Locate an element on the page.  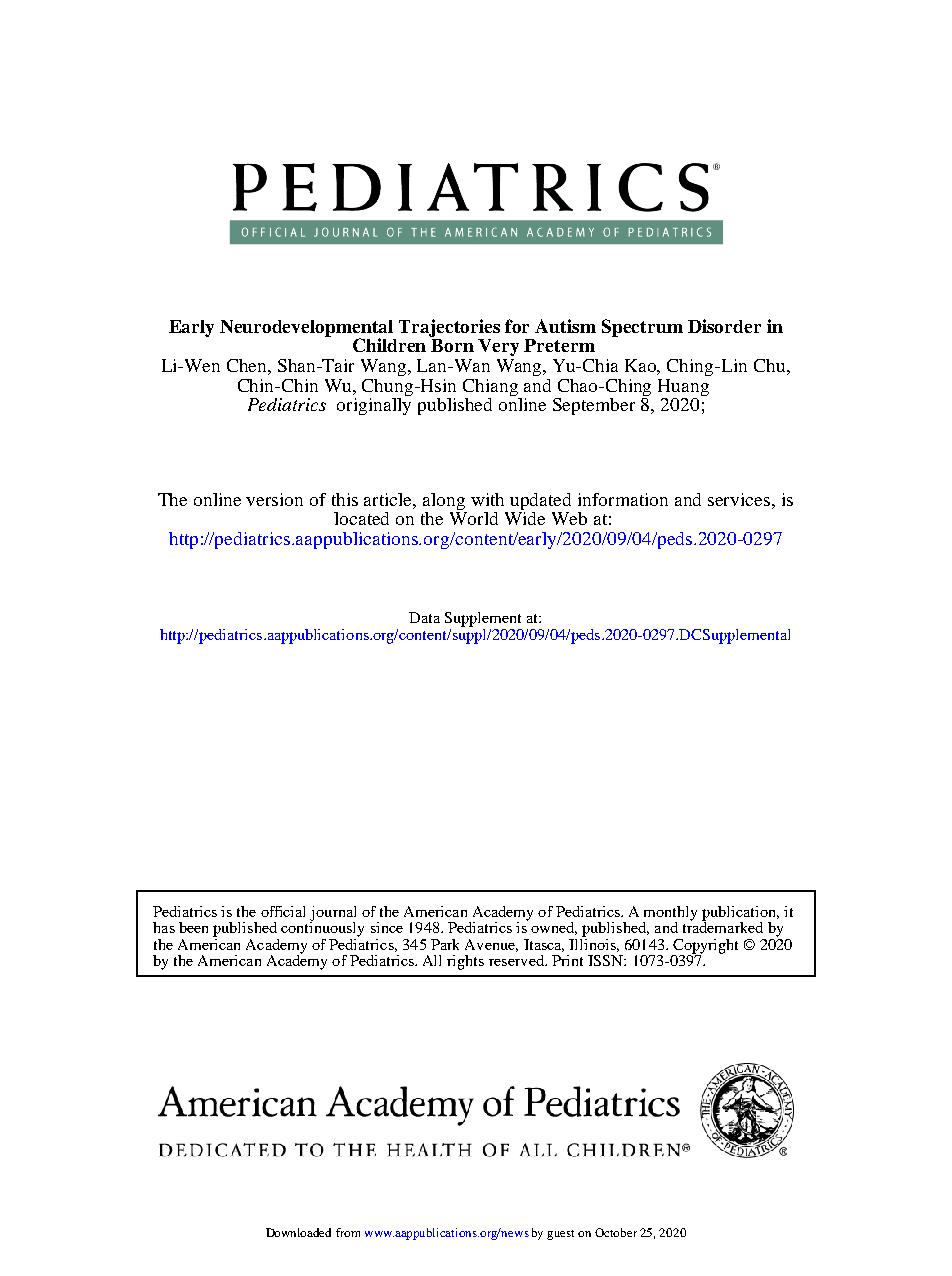
monthly is located at coordinates (670, 914).
